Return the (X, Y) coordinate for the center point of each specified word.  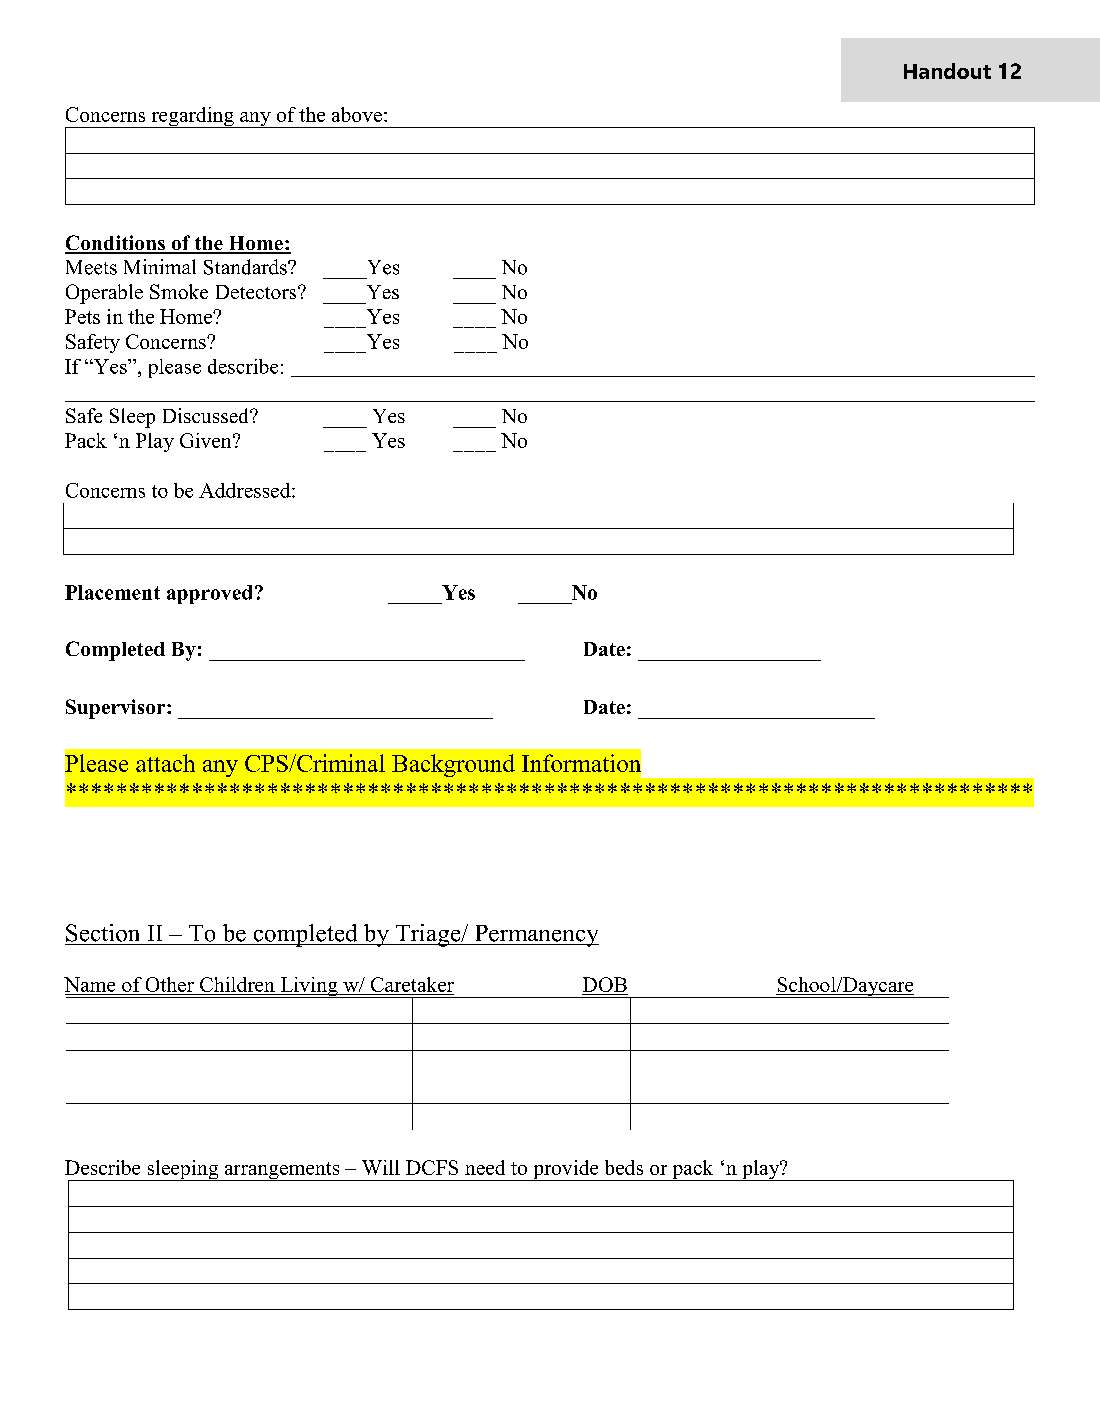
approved (209, 594)
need (485, 1167)
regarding (192, 117)
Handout (947, 71)
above (357, 114)
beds (624, 1167)
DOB (605, 986)
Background (453, 765)
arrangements (282, 1171)
